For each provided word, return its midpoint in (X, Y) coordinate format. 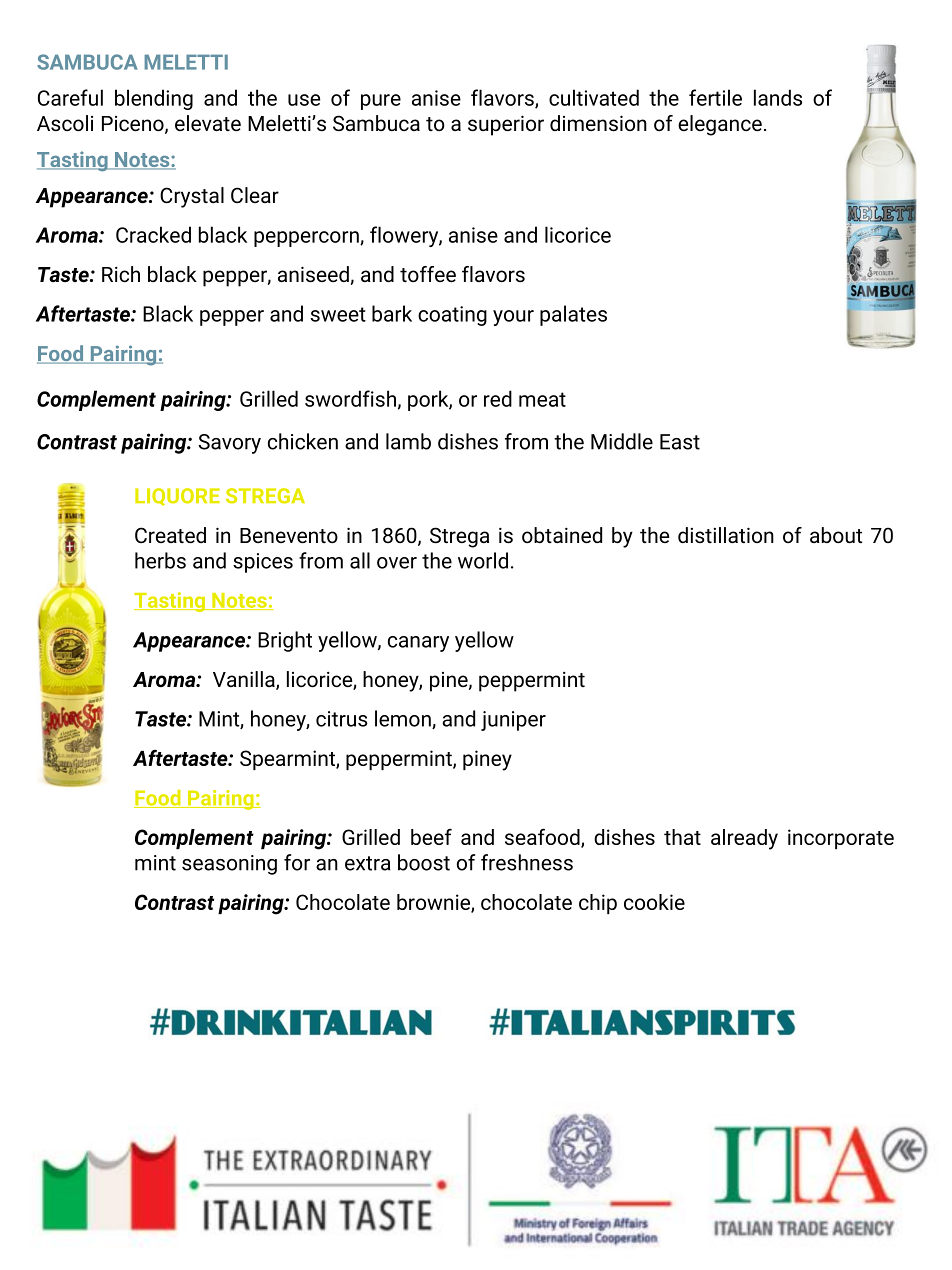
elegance (720, 125)
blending (154, 99)
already (744, 839)
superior (506, 125)
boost (424, 862)
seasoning (229, 865)
